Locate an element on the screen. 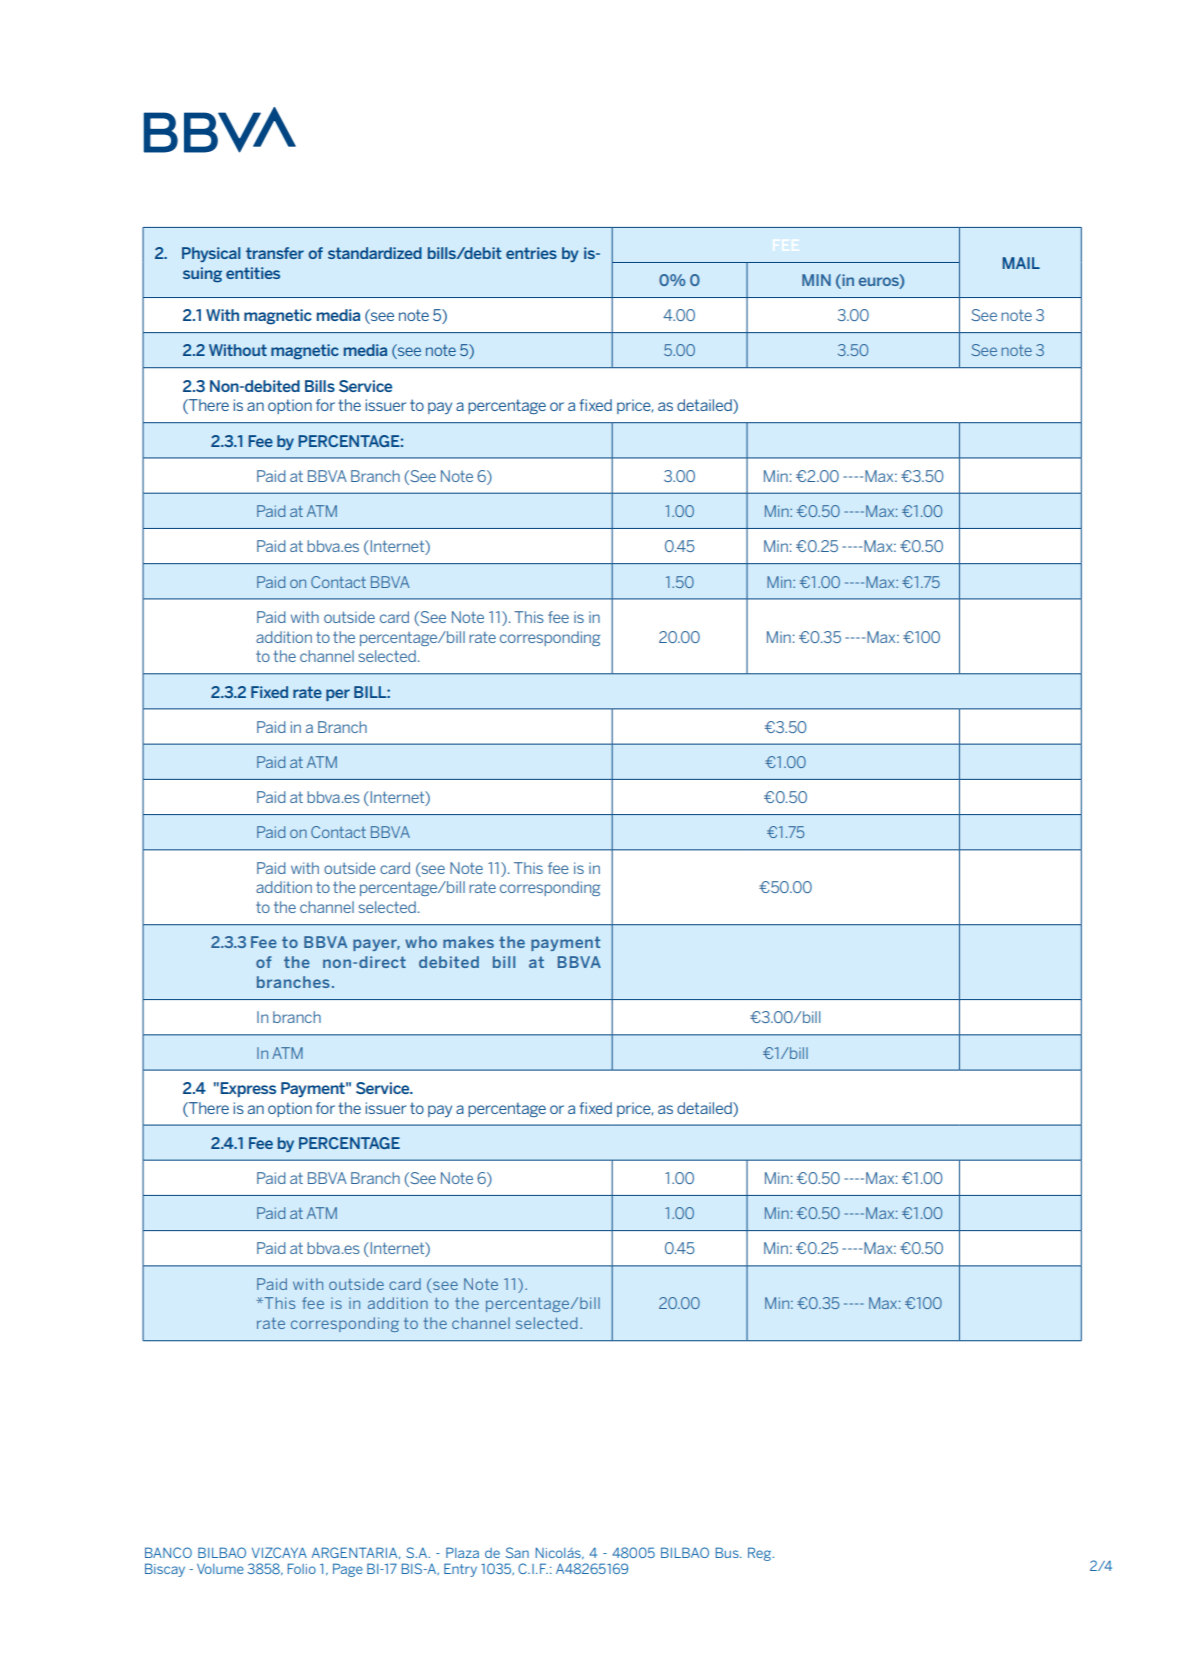 The image size is (1184, 1675). entries is located at coordinates (531, 253).
